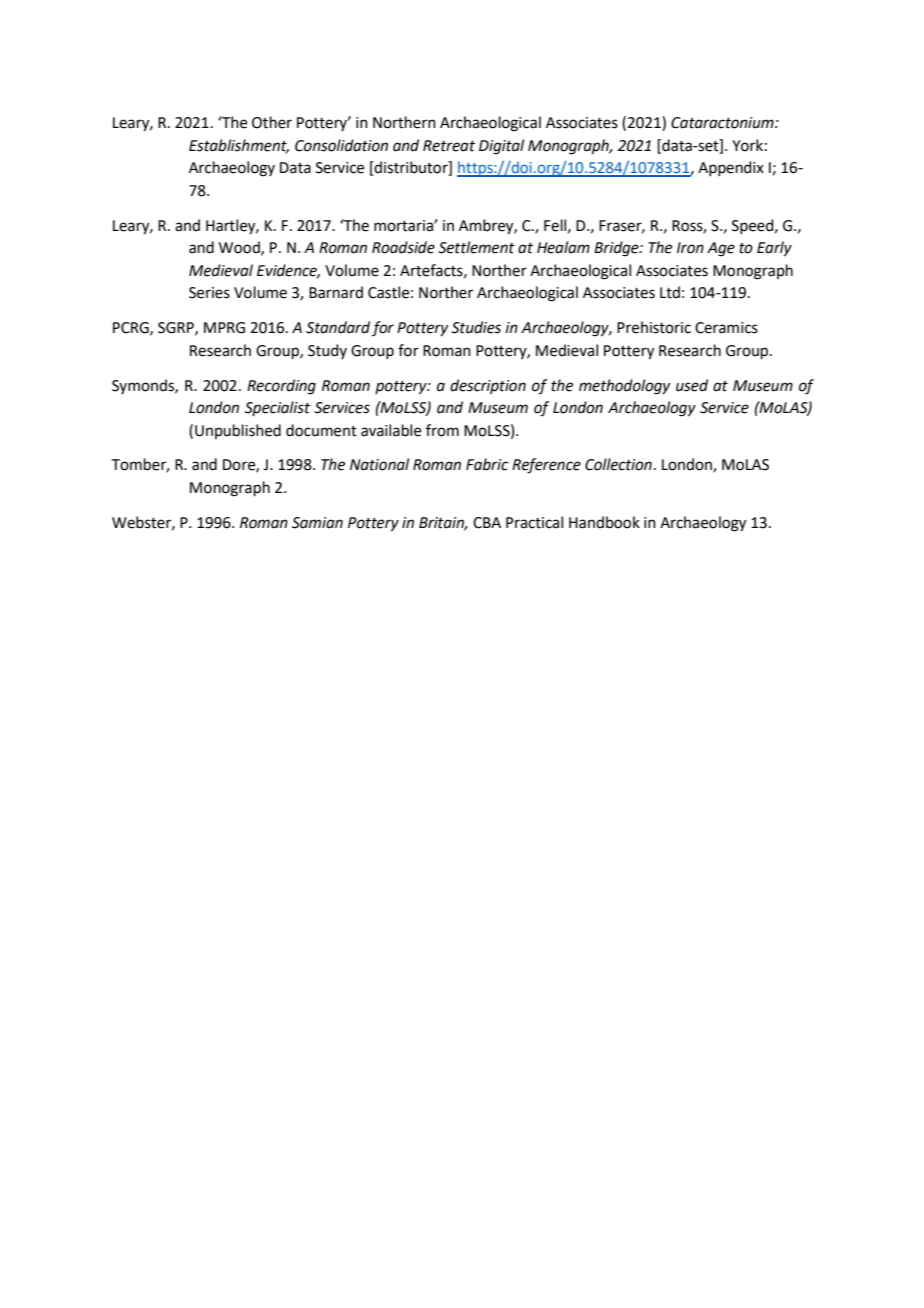 This screenshot has width=924, height=1308. Describe the element at coordinates (277, 408) in the screenshot. I see `Specialist` at that location.
